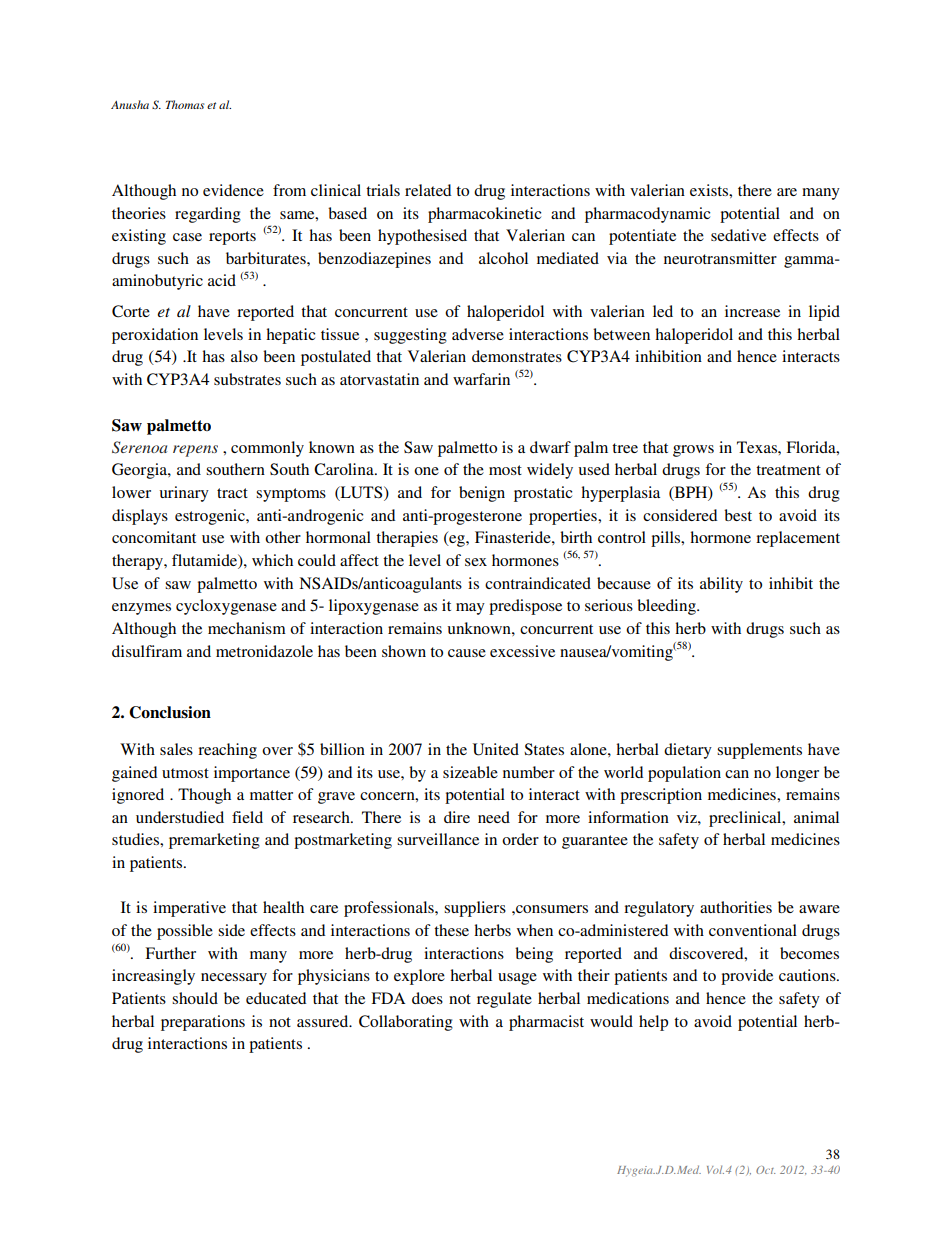  What do you see at coordinates (765, 1170) in the document?
I see `Oct` at bounding box center [765, 1170].
